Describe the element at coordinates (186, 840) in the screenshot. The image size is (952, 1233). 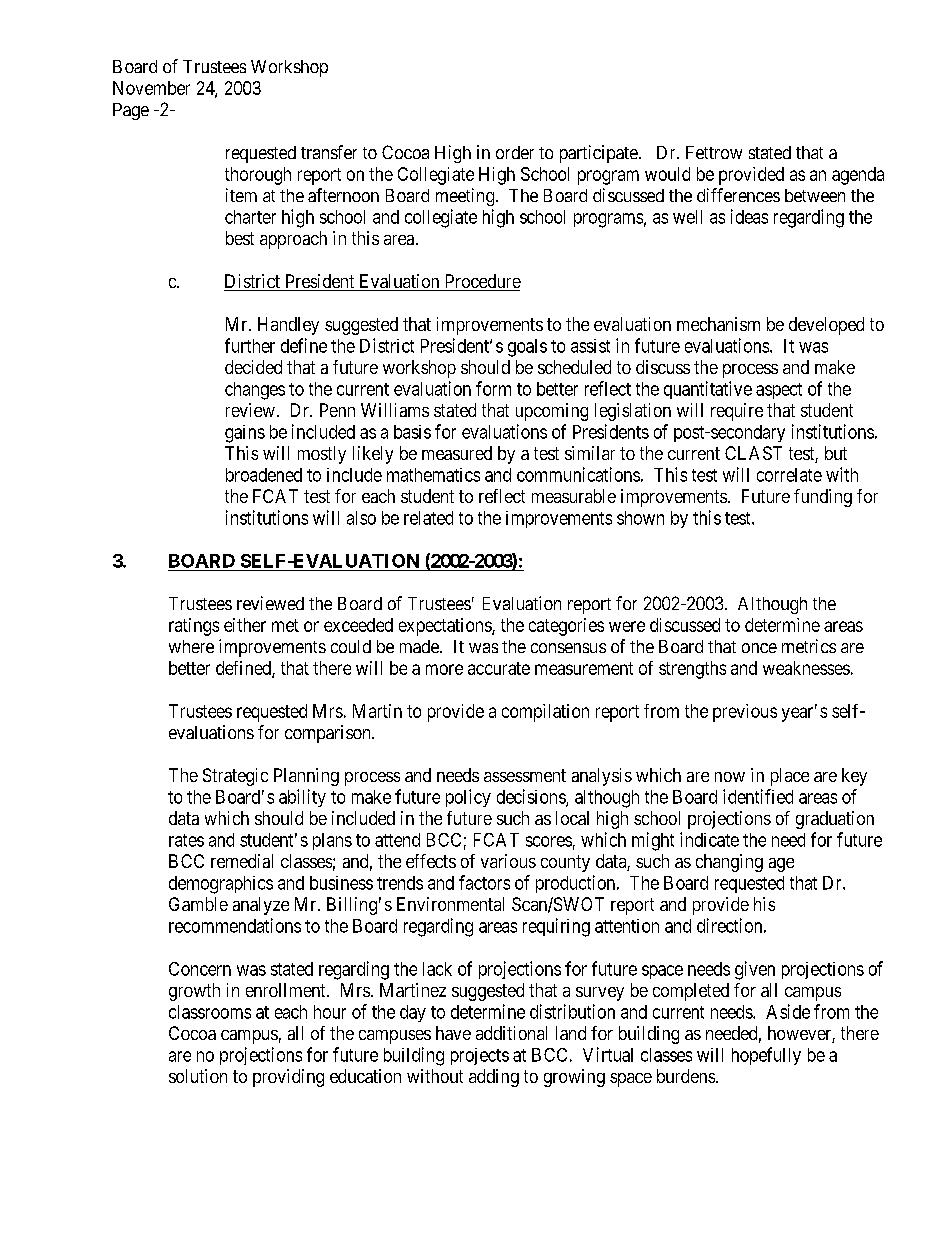
I see `rates` at that location.
